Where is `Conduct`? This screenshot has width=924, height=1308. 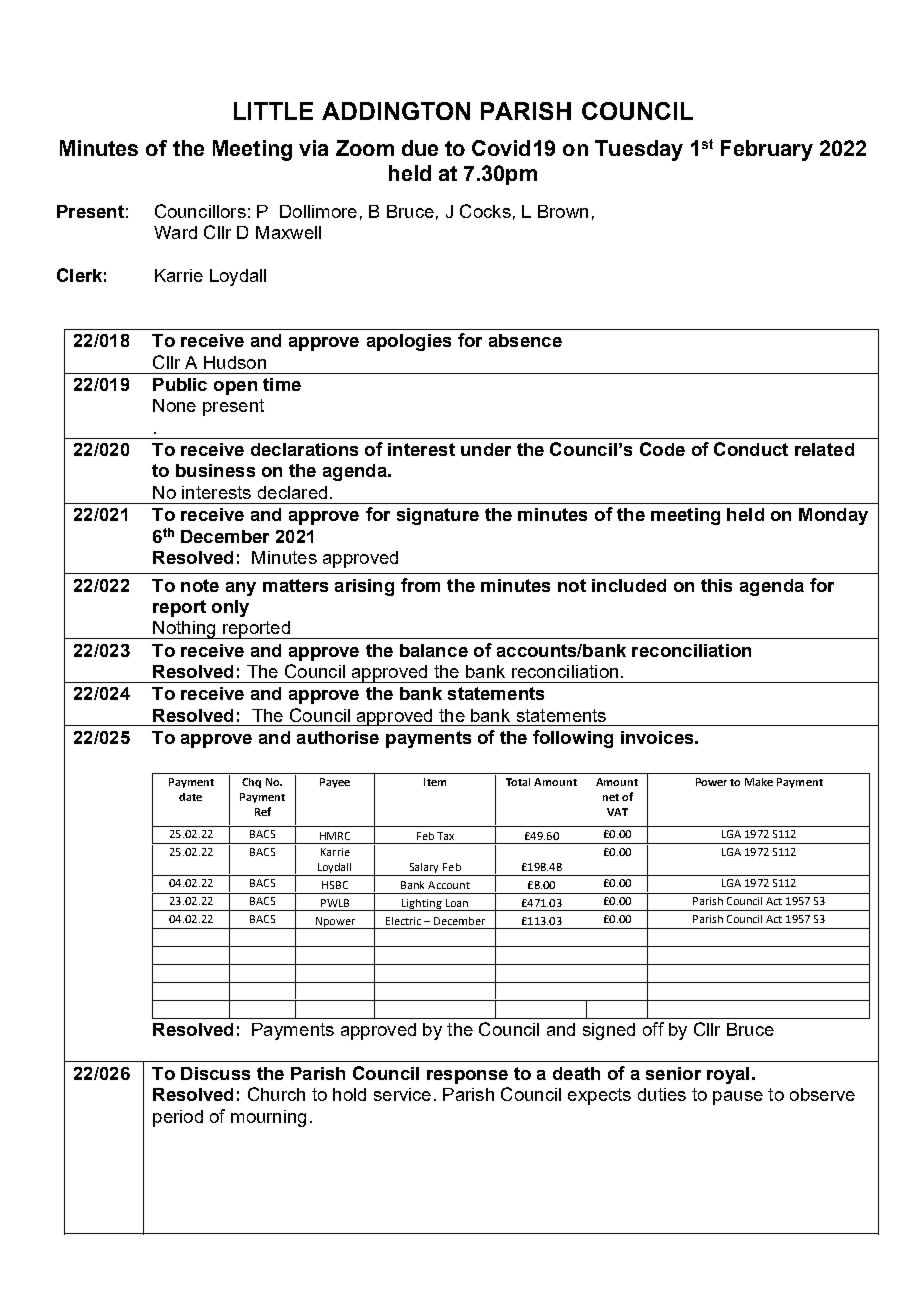
Conduct is located at coordinates (751, 449).
